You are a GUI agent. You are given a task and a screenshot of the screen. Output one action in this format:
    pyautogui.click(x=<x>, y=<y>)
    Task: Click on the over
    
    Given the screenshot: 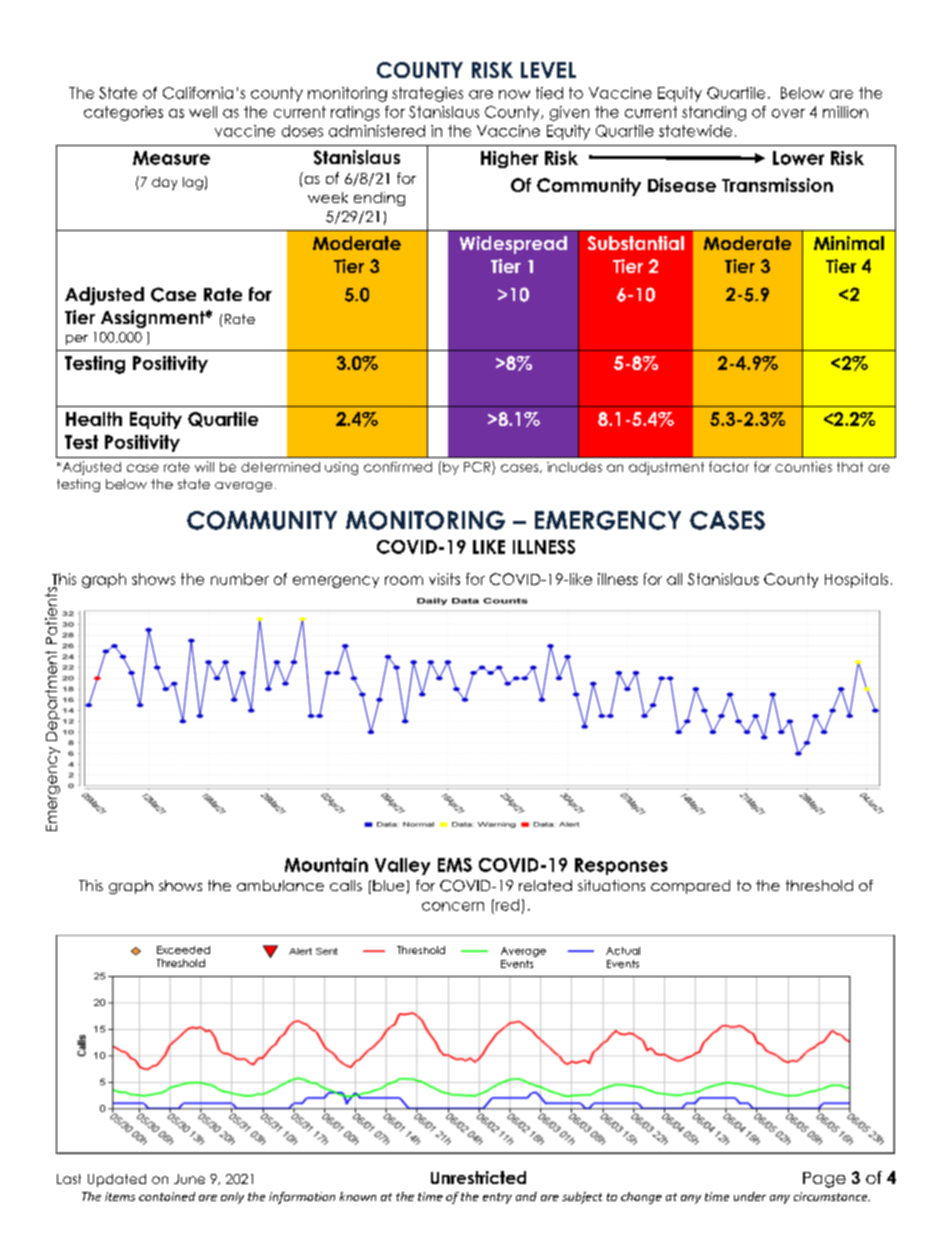 What is the action you would take?
    pyautogui.click(x=788, y=113)
